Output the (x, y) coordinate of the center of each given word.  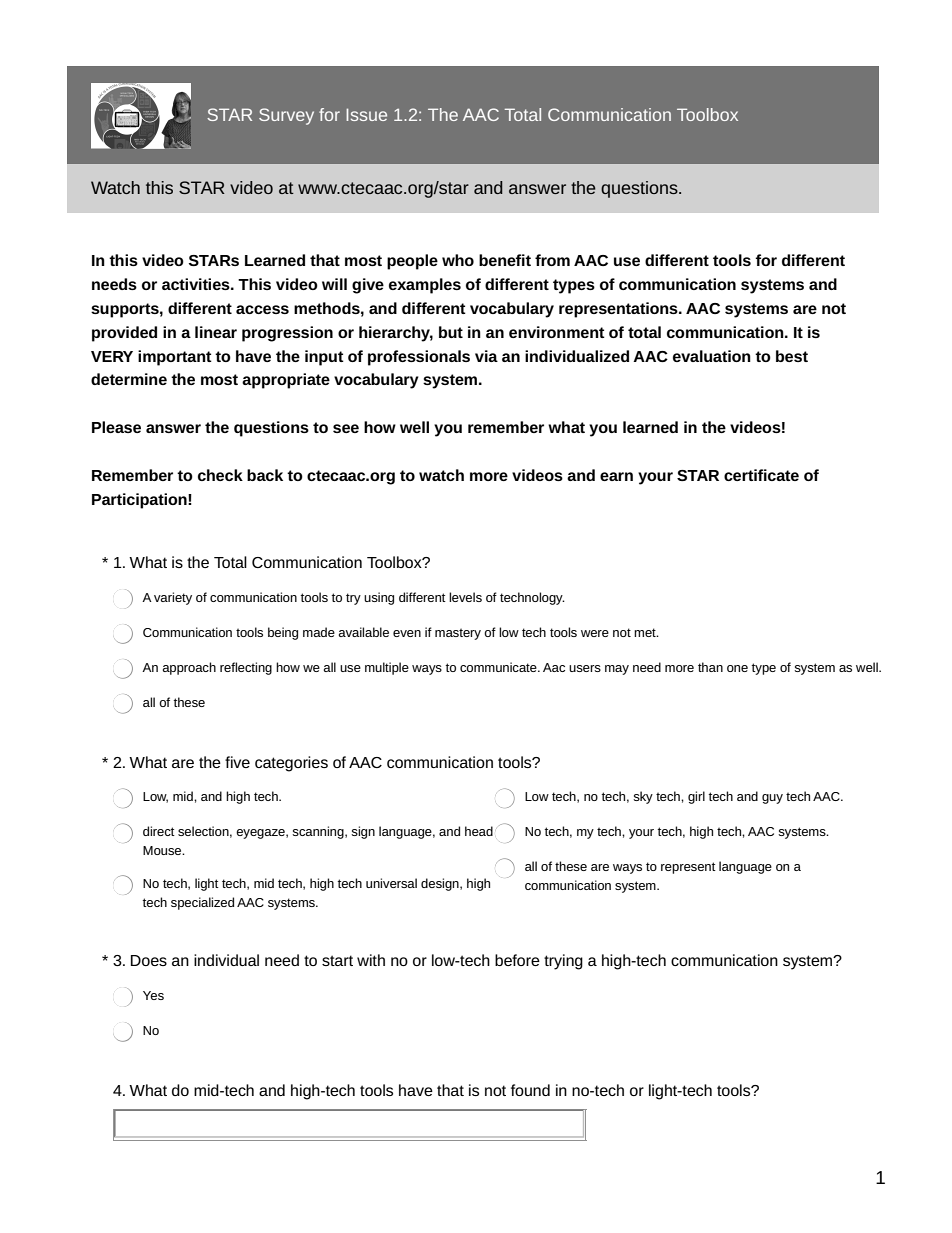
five (237, 762)
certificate (761, 475)
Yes (153, 995)
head (479, 831)
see (346, 428)
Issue (366, 114)
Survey (286, 116)
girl (696, 797)
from (552, 260)
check (220, 475)
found (530, 1090)
